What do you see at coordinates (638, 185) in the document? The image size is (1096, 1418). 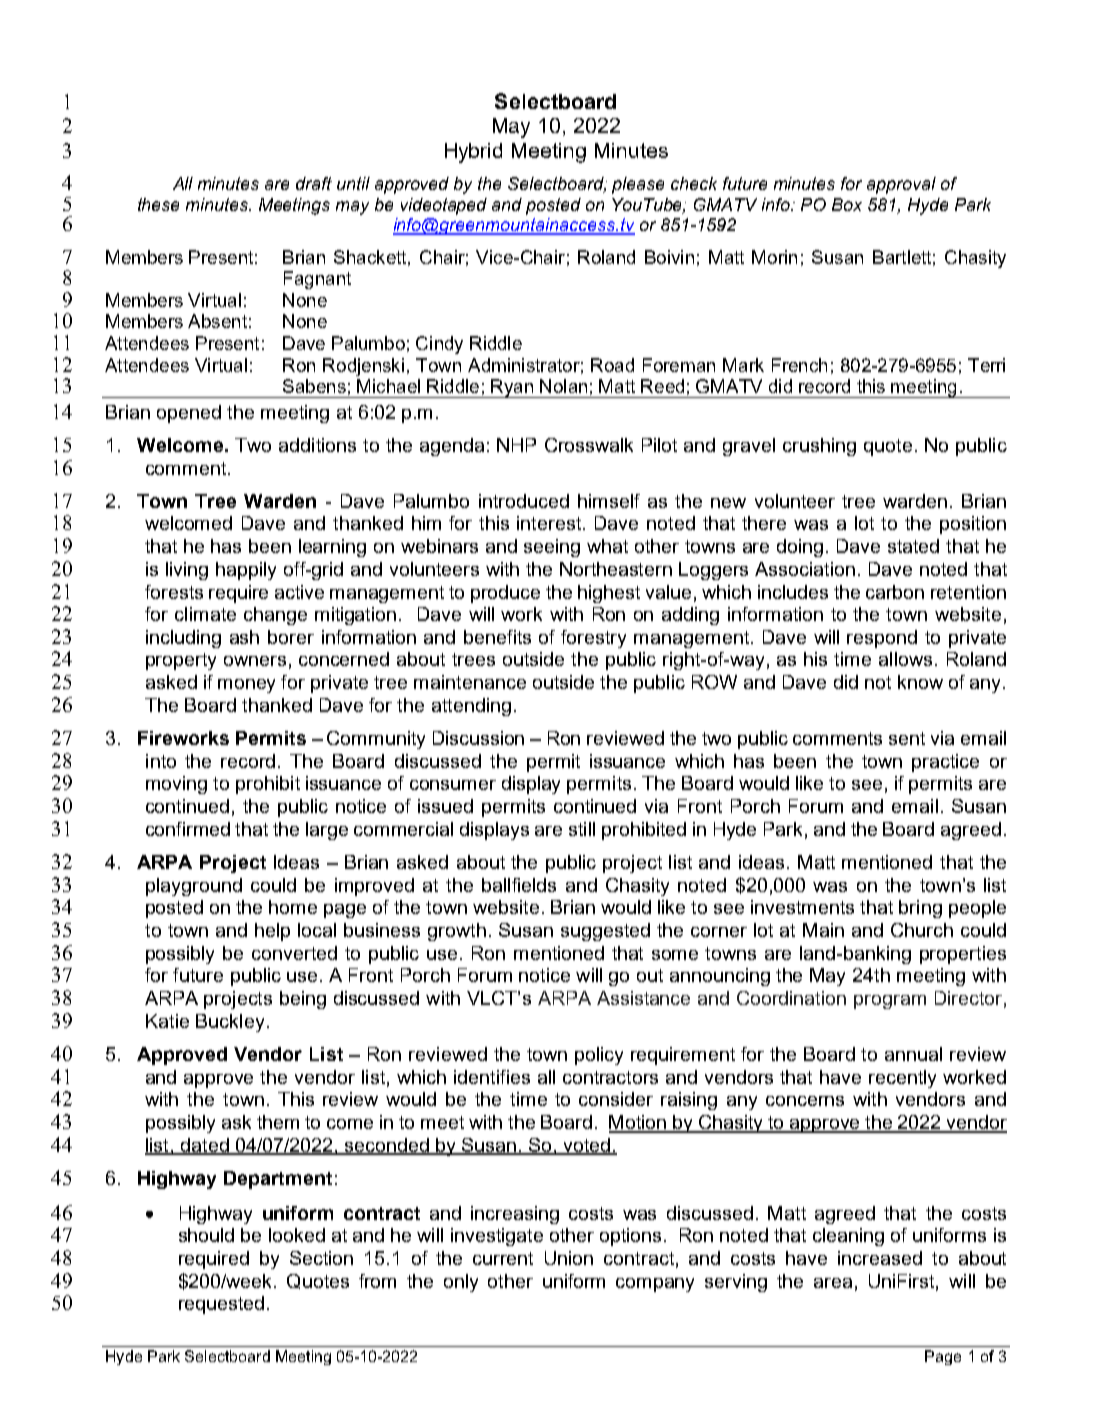 I see `please` at bounding box center [638, 185].
